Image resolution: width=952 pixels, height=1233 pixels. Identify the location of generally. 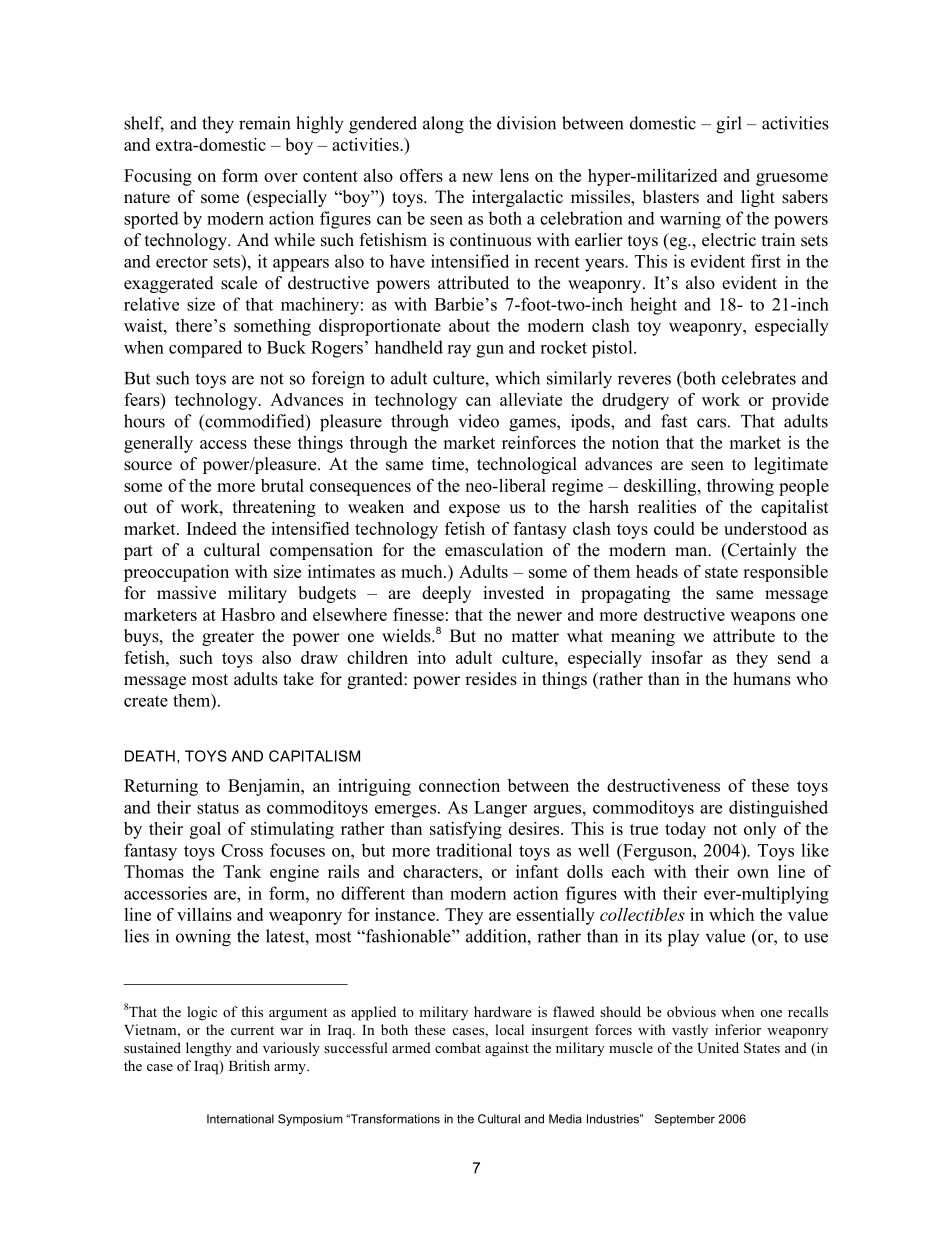
(158, 444).
